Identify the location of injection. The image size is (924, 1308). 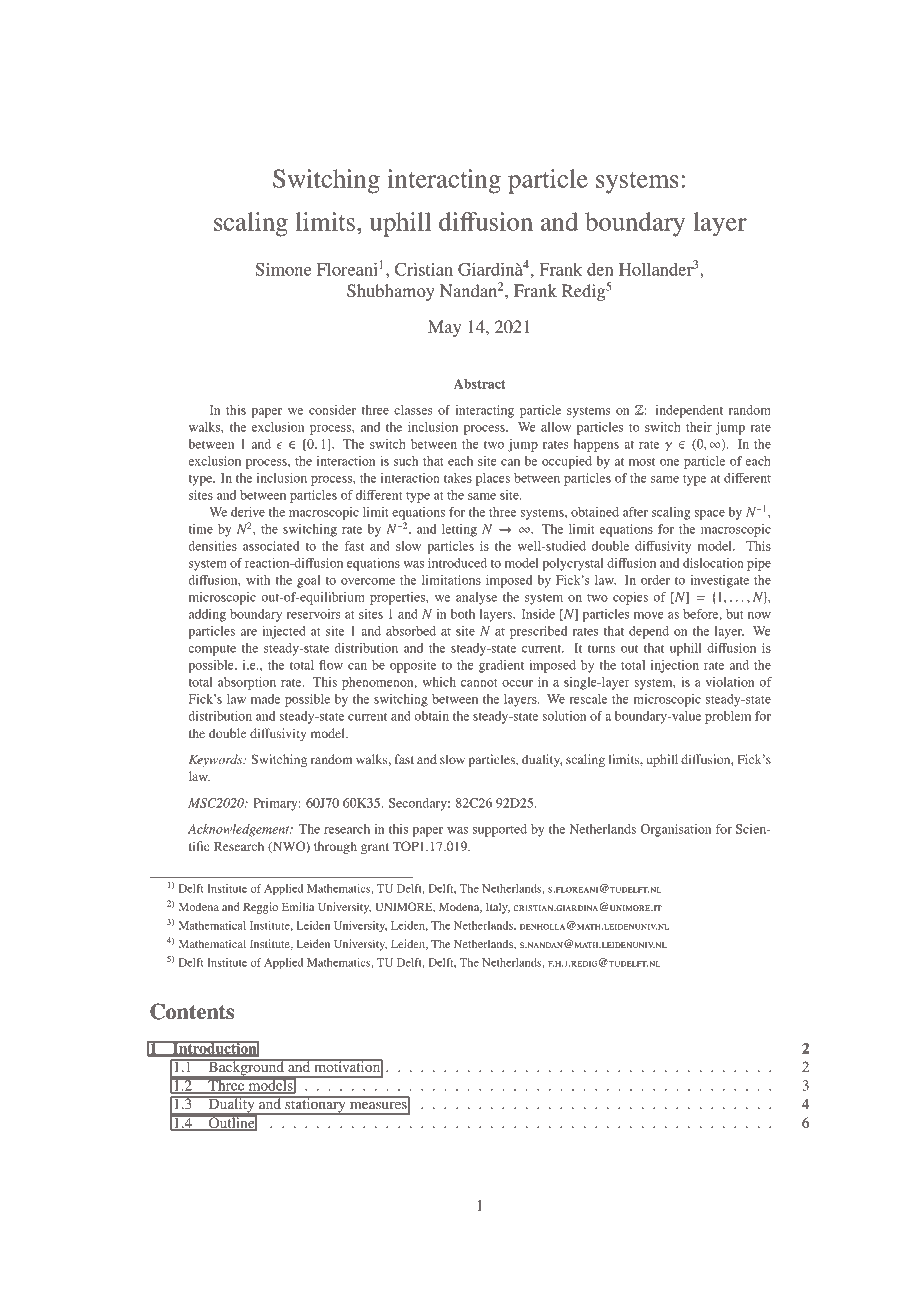
(675, 666).
